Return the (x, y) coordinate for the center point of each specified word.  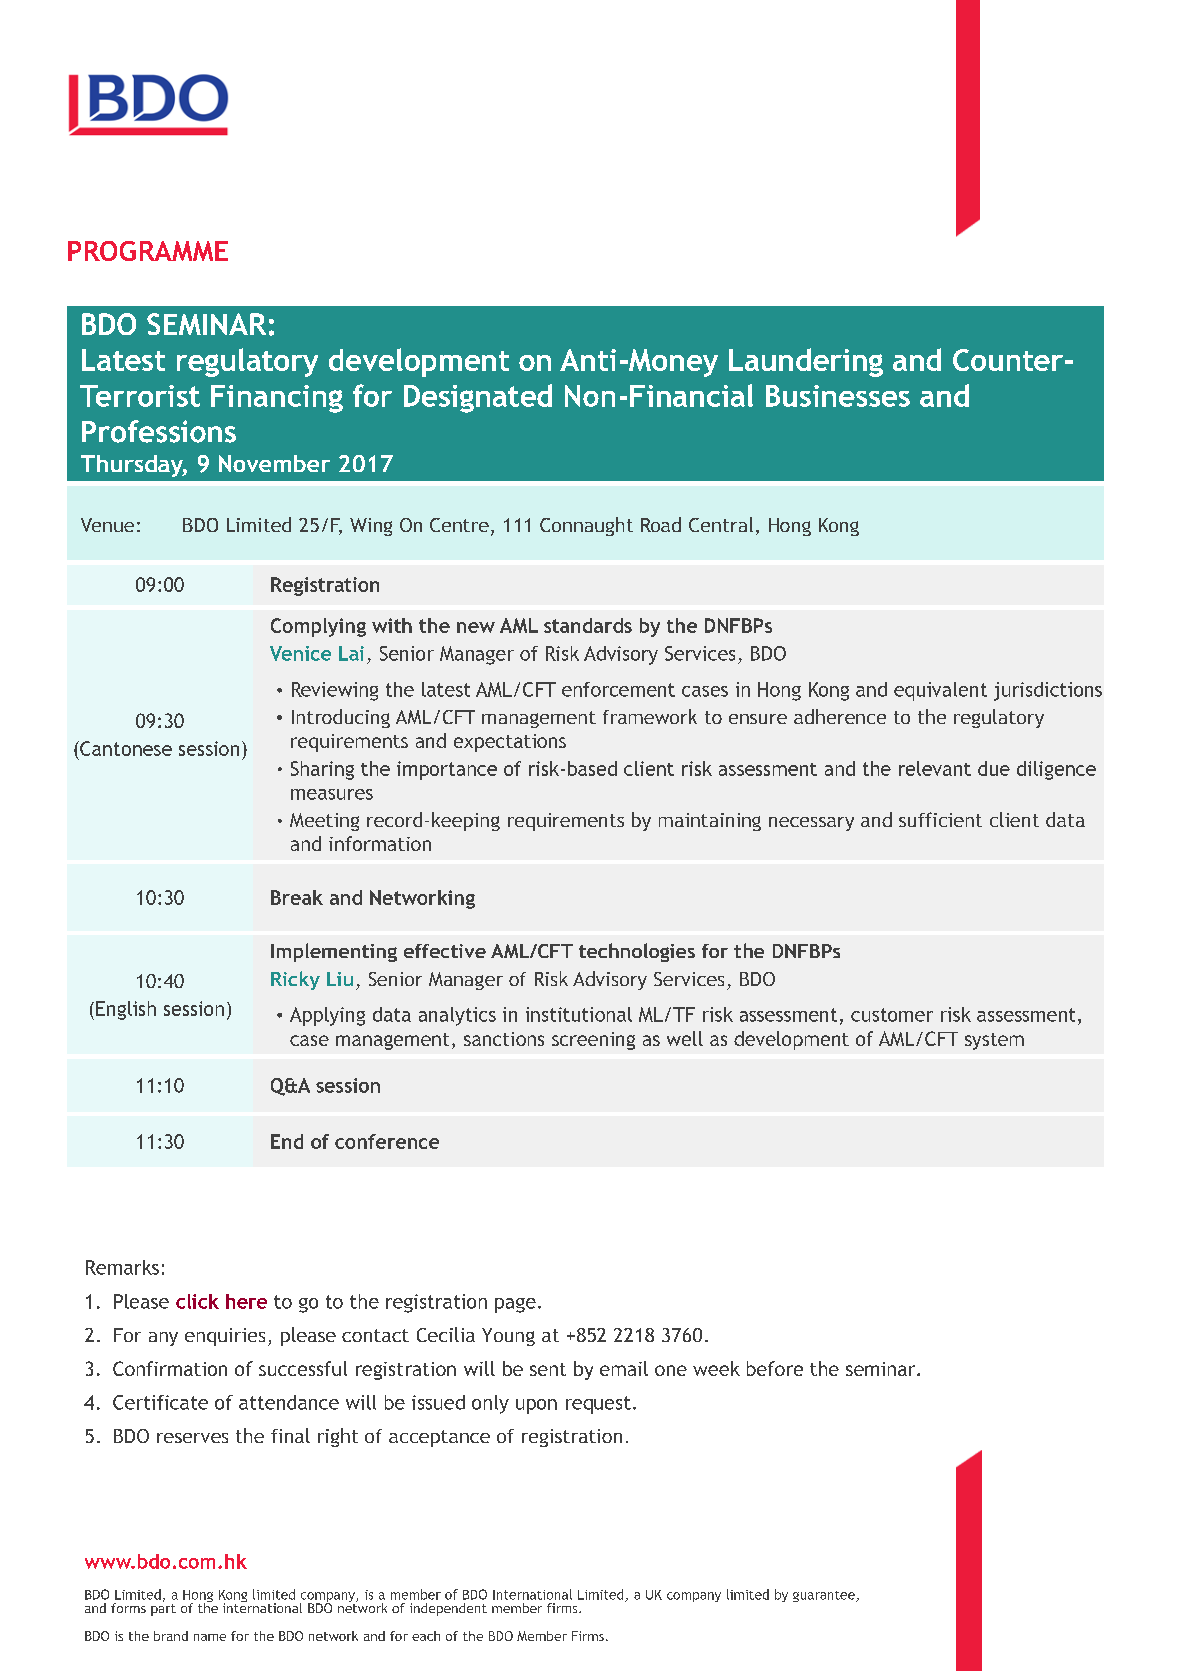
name (210, 1637)
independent (448, 1609)
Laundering (806, 362)
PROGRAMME (148, 251)
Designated (478, 398)
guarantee (825, 1596)
